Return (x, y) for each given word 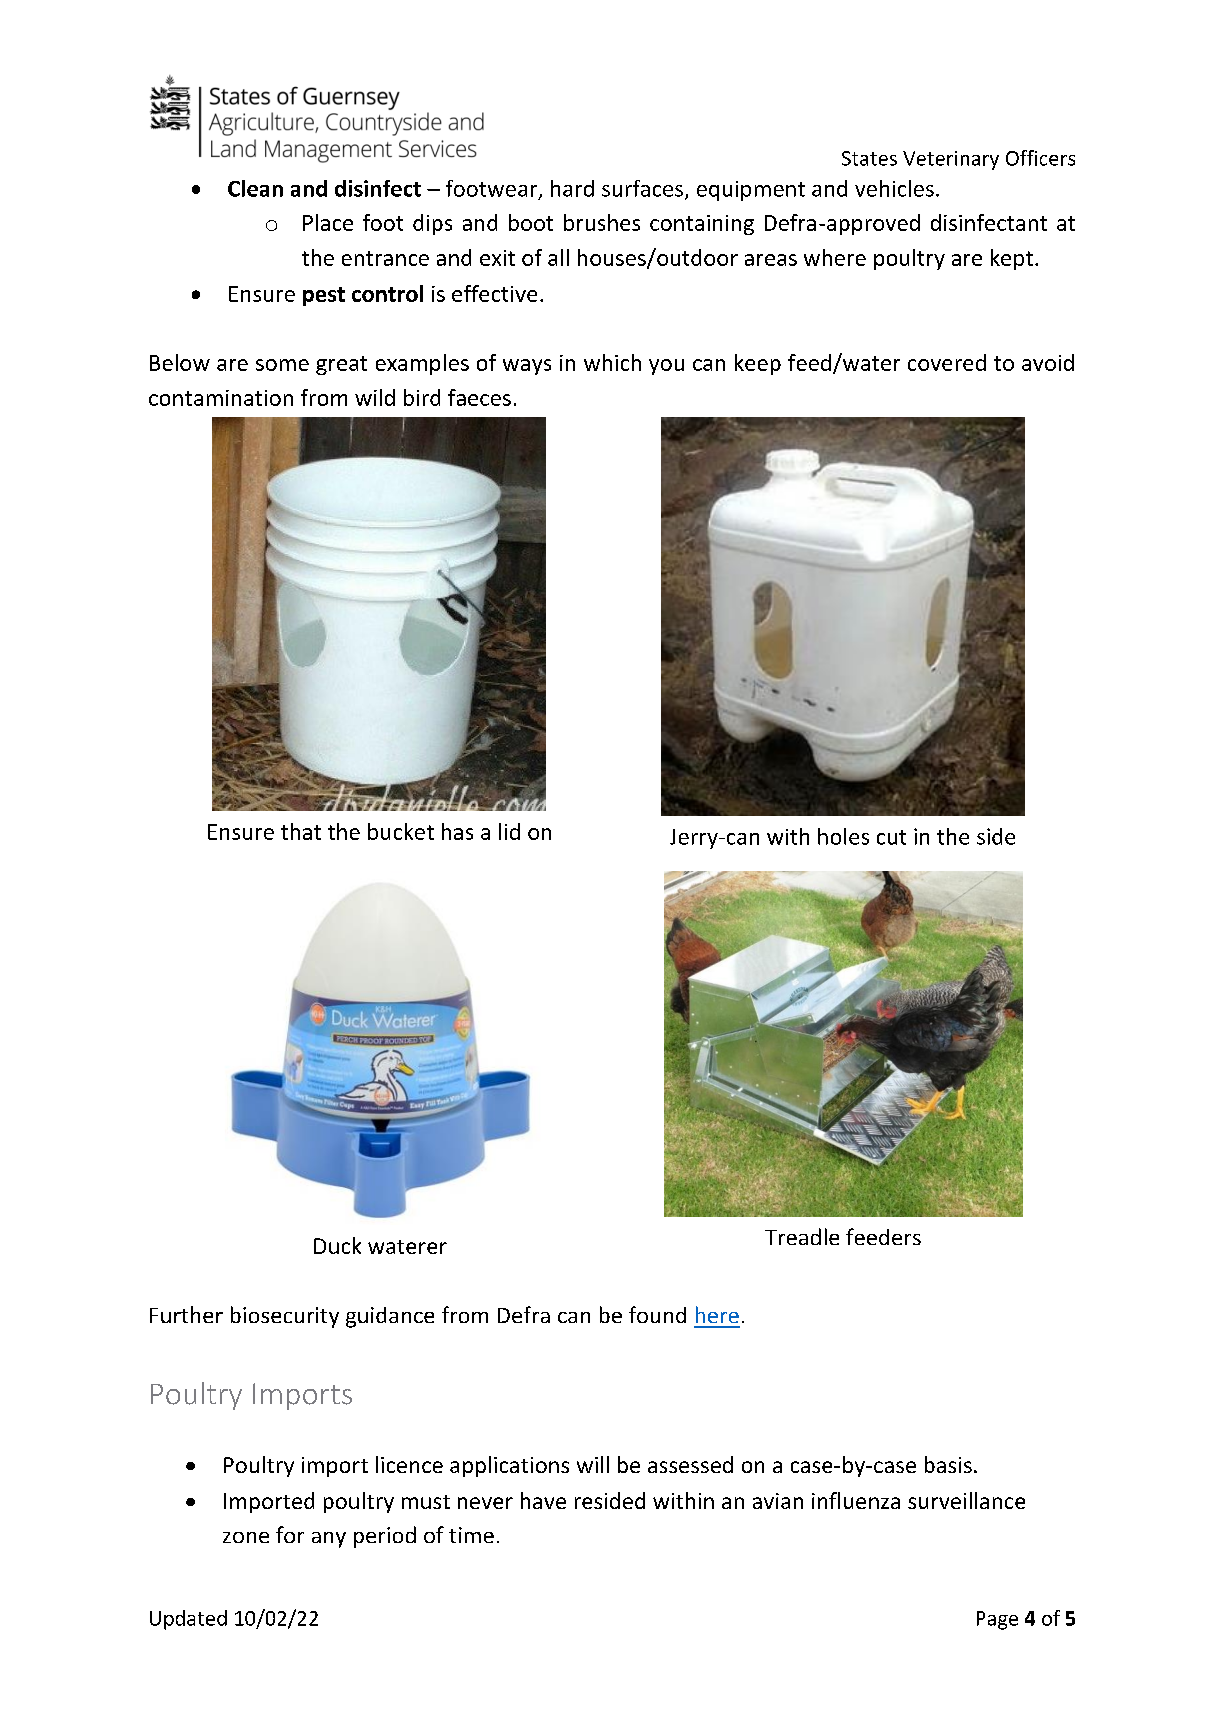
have (543, 1500)
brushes (602, 222)
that (301, 831)
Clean (255, 188)
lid (509, 831)
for (290, 1534)
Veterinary (951, 160)
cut (891, 837)
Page (997, 1620)
